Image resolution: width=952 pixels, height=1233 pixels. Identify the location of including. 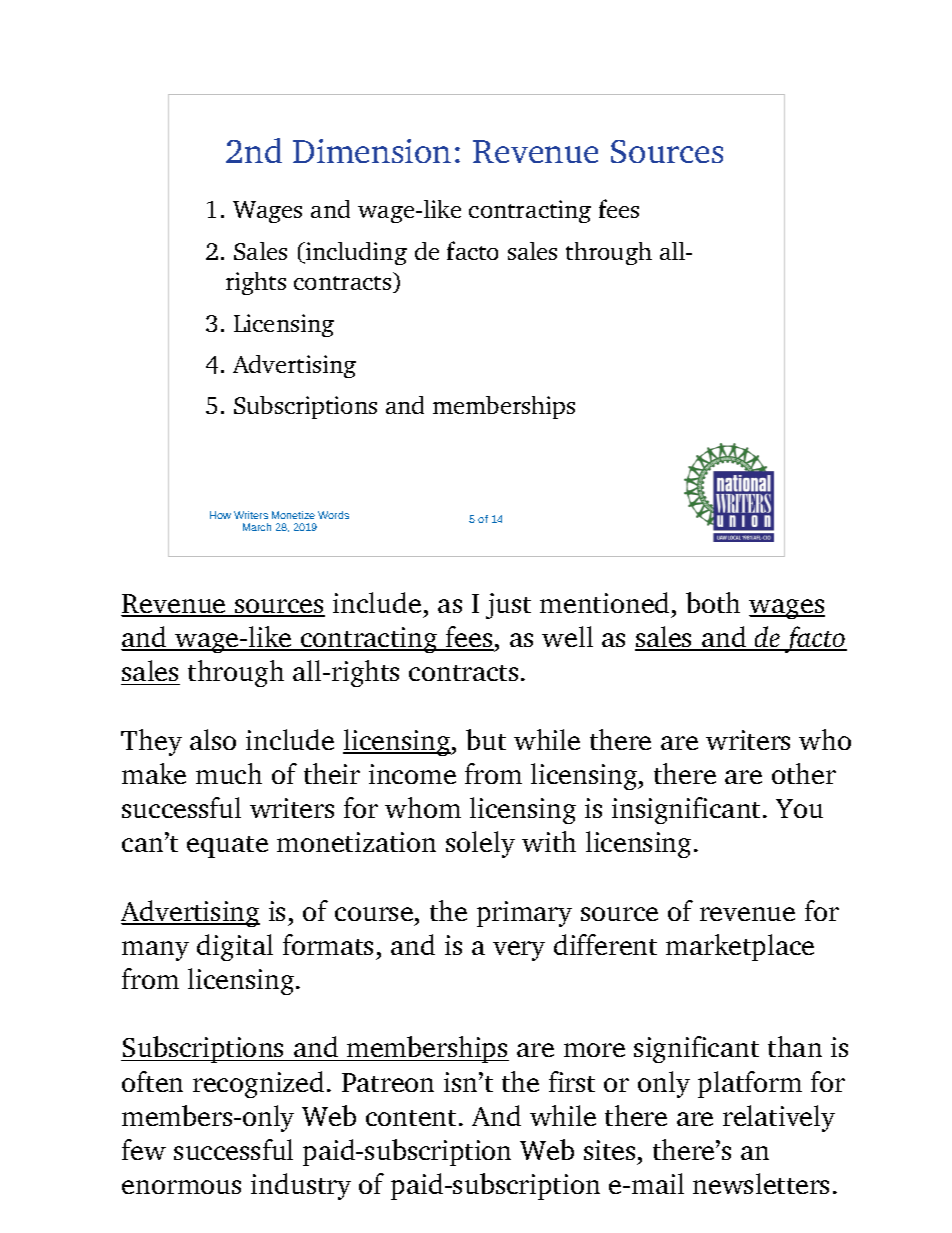
(355, 253).
